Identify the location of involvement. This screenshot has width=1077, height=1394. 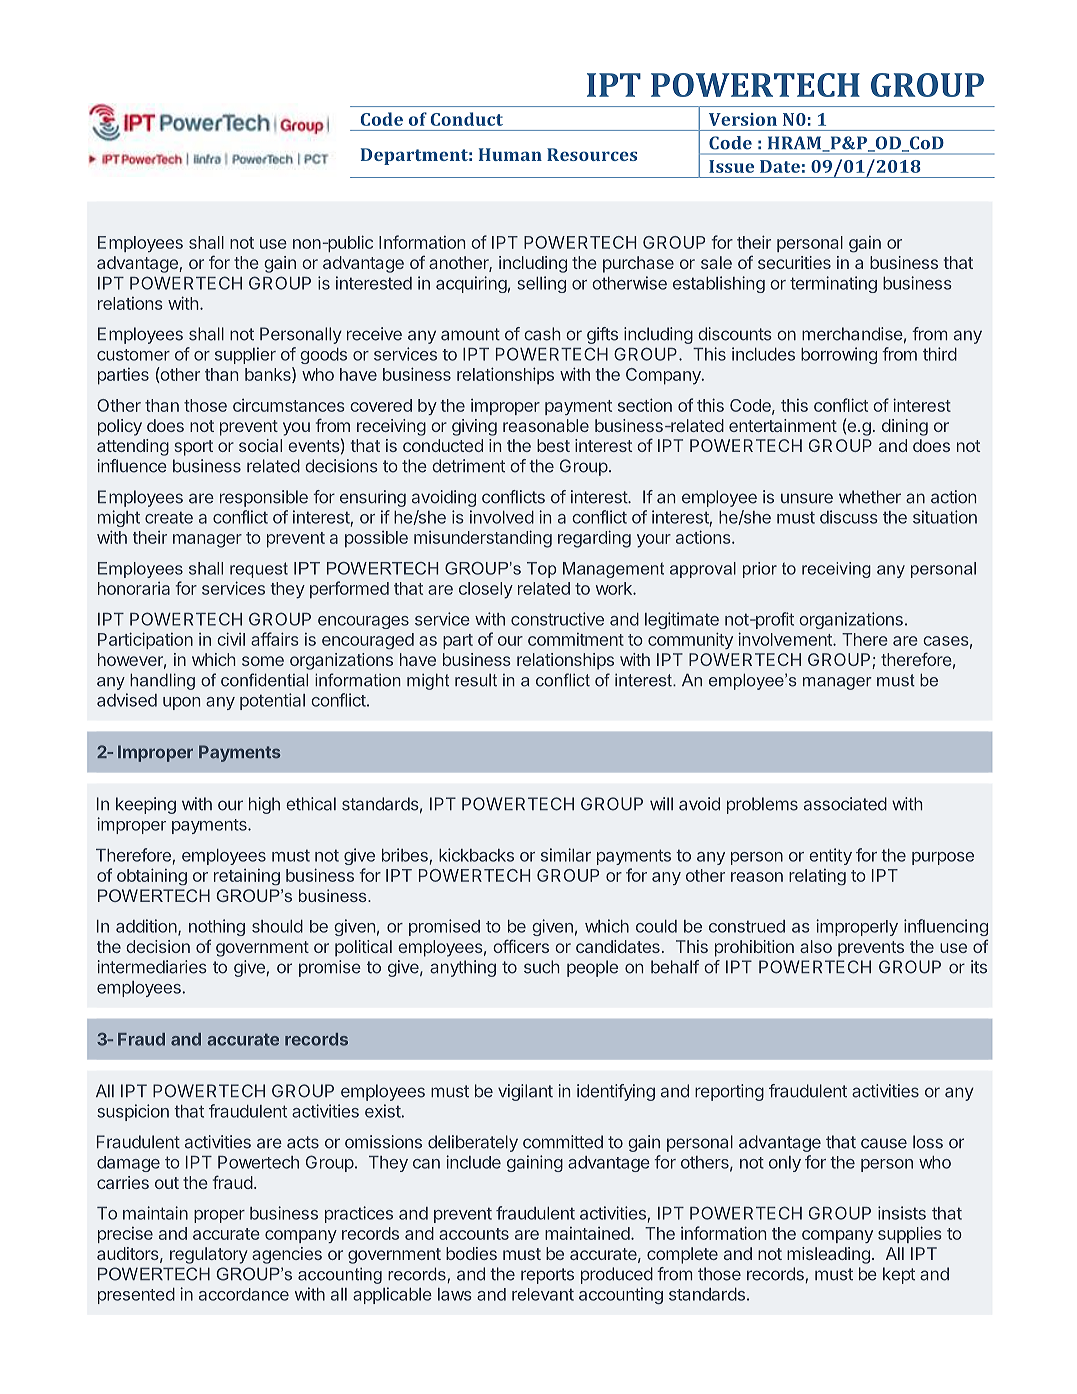
(786, 639).
